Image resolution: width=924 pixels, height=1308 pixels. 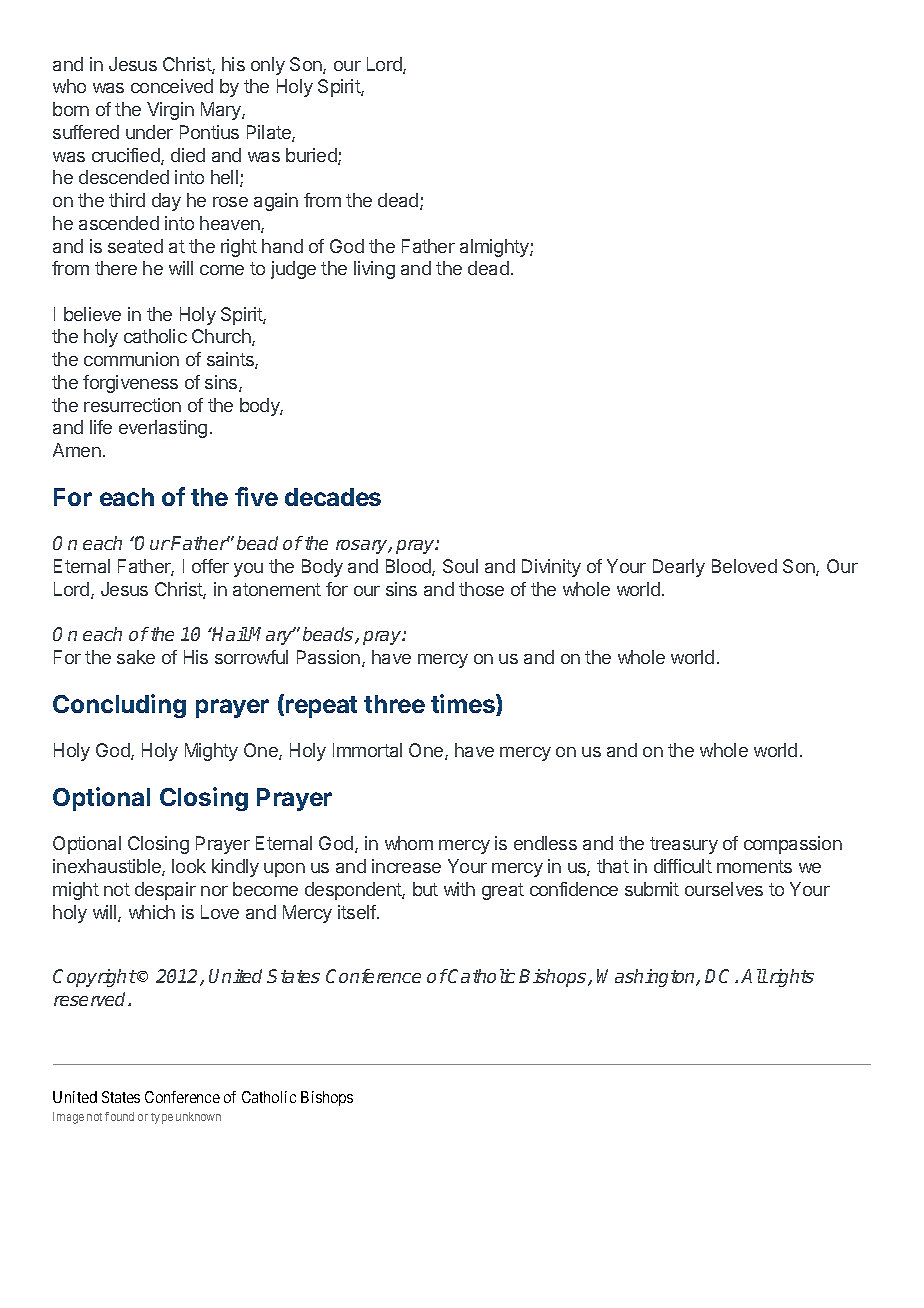 What do you see at coordinates (162, 1118) in the screenshot?
I see `type` at bounding box center [162, 1118].
